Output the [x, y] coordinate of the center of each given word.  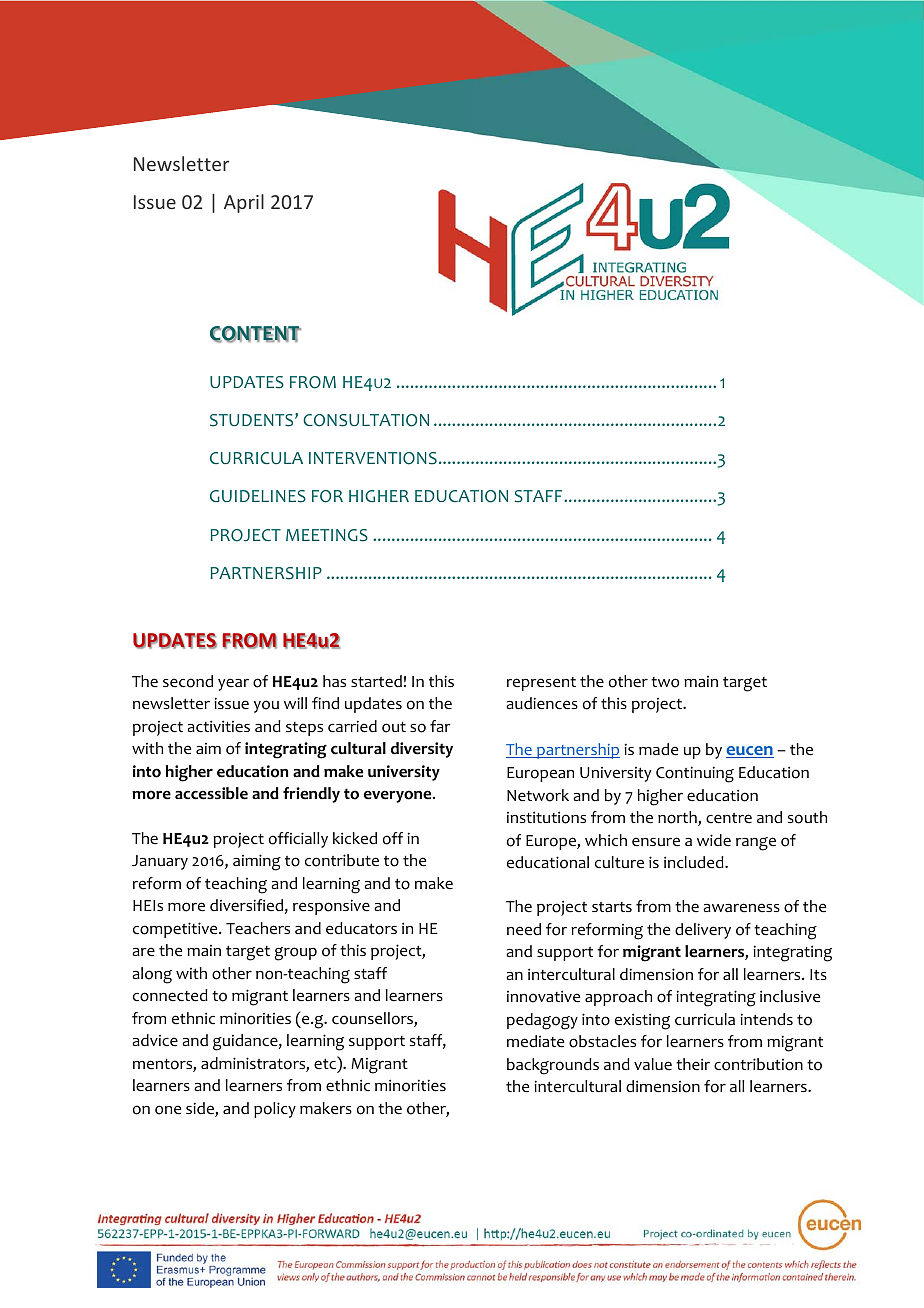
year [233, 684]
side [201, 1109]
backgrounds [553, 1066]
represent [541, 684]
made [658, 749]
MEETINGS [327, 535]
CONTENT [255, 334]
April [244, 203]
